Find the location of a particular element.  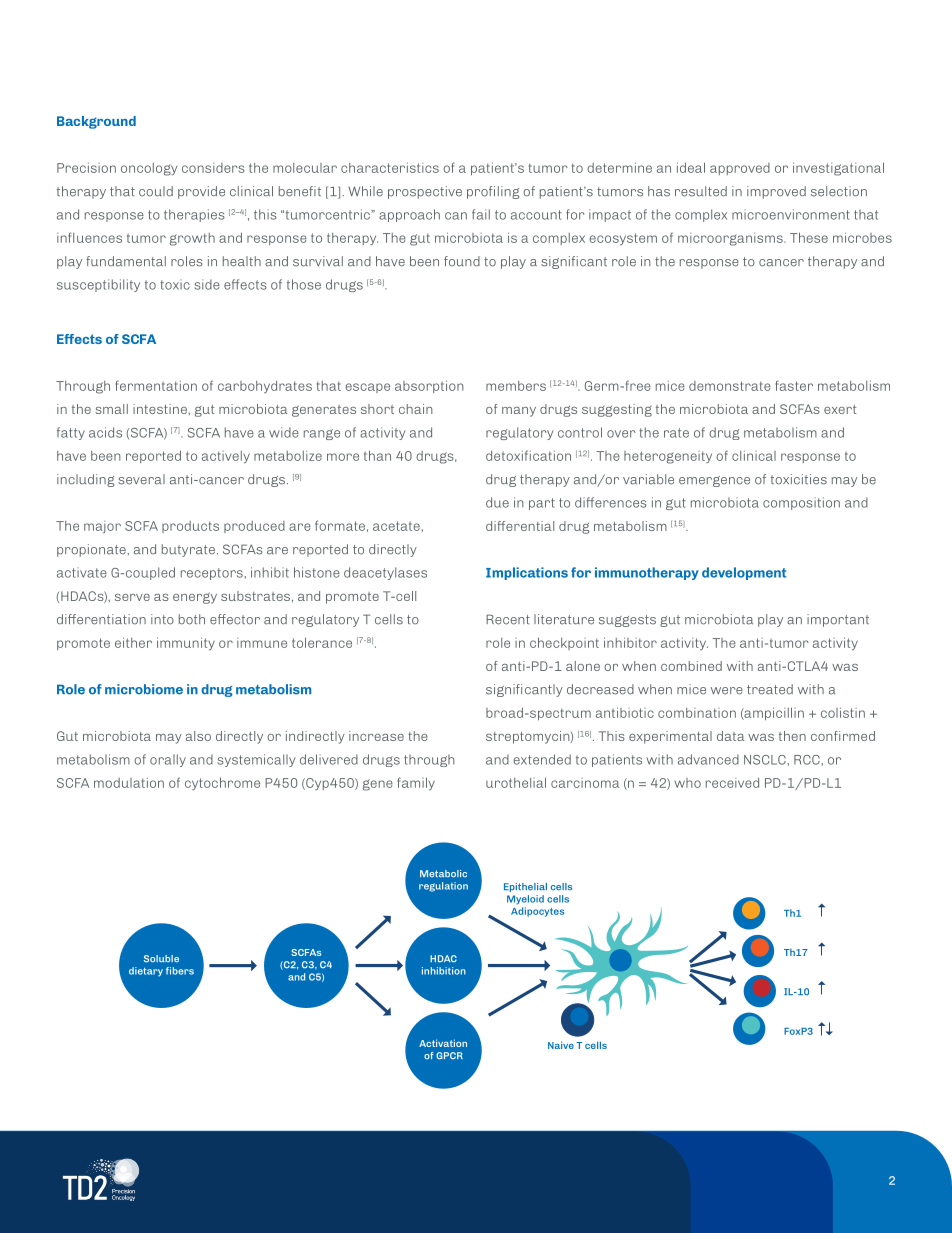

absorption is located at coordinates (429, 386).
